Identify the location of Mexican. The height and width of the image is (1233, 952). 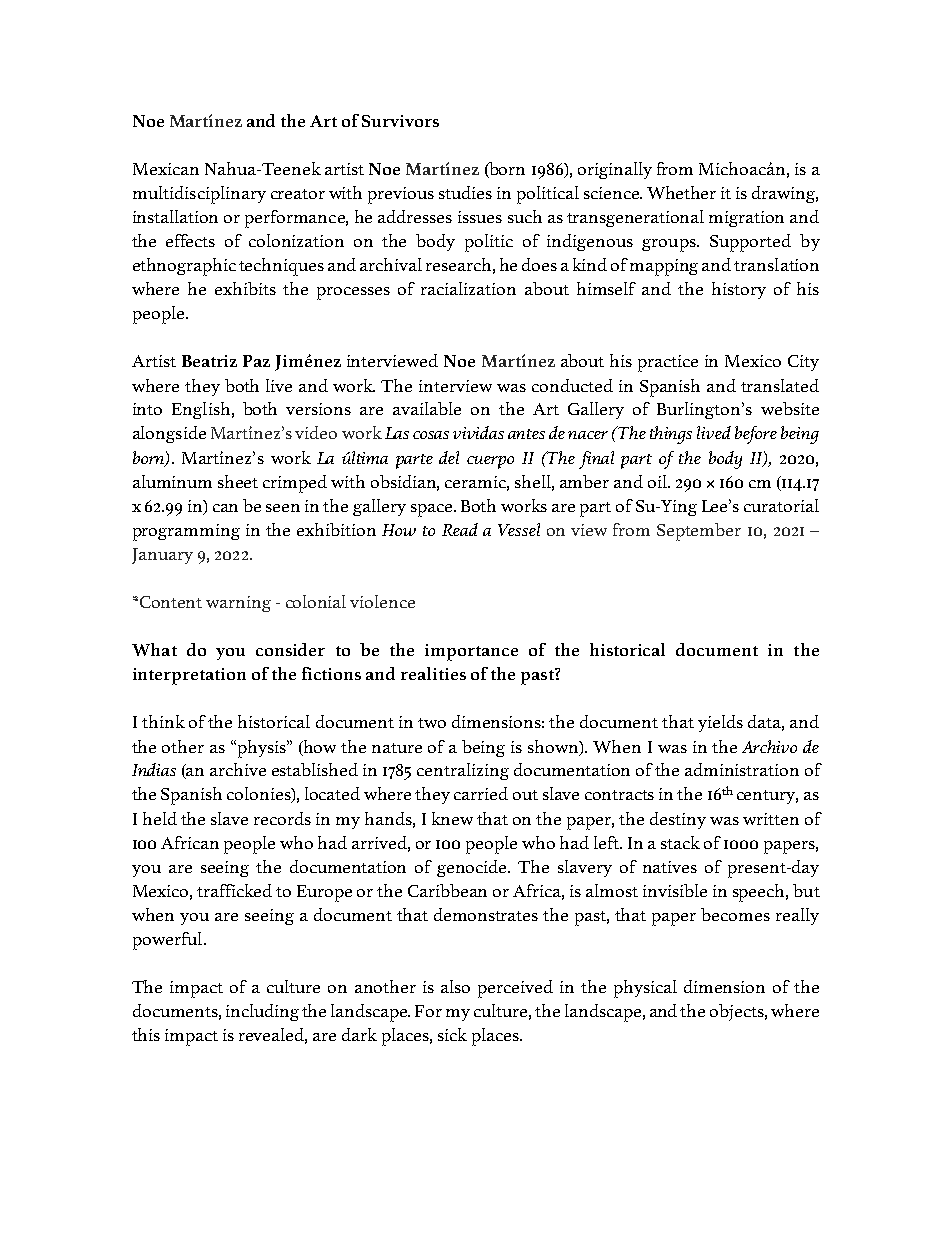
(166, 169).
